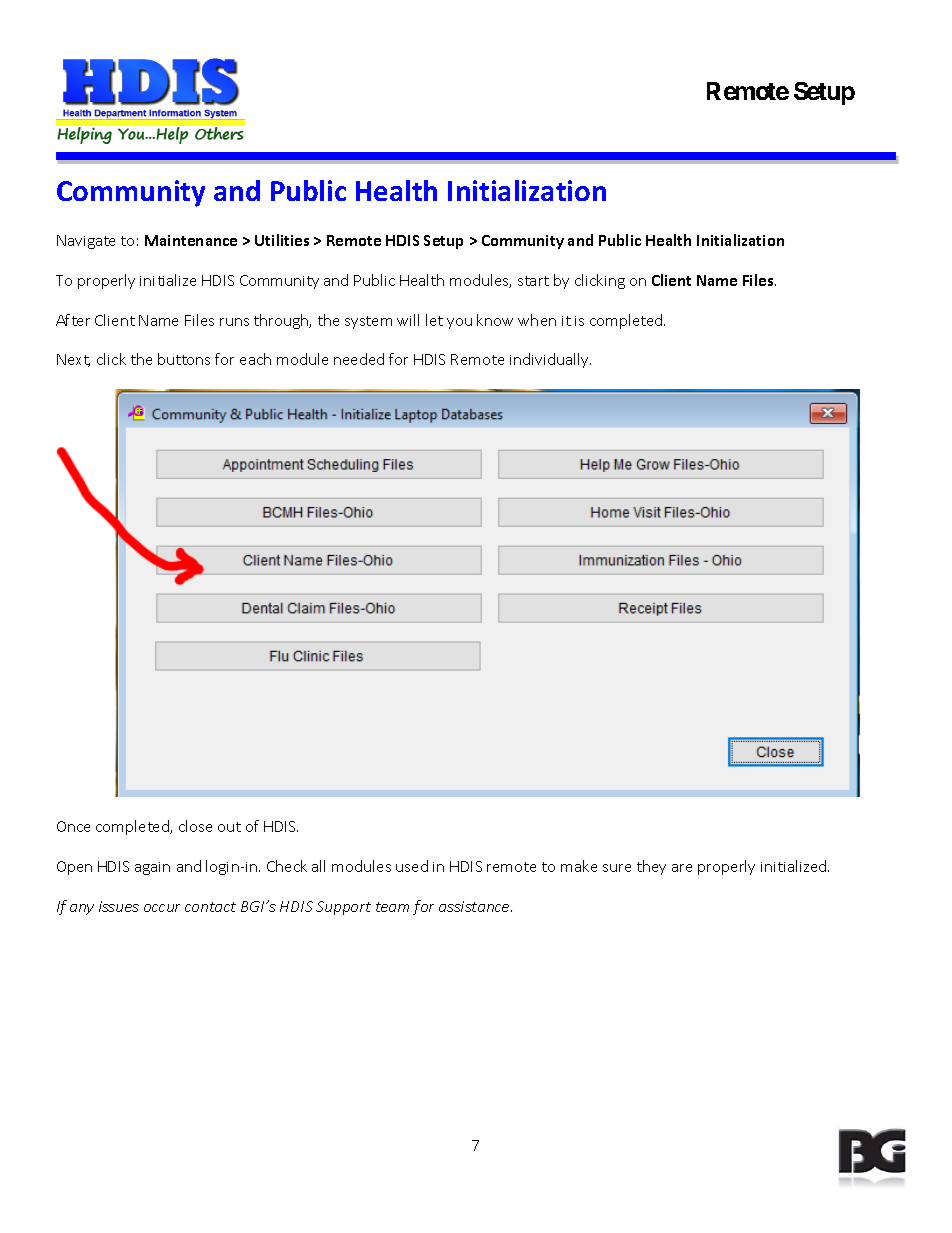 Image resolution: width=952 pixels, height=1233 pixels. I want to click on close, so click(195, 826).
